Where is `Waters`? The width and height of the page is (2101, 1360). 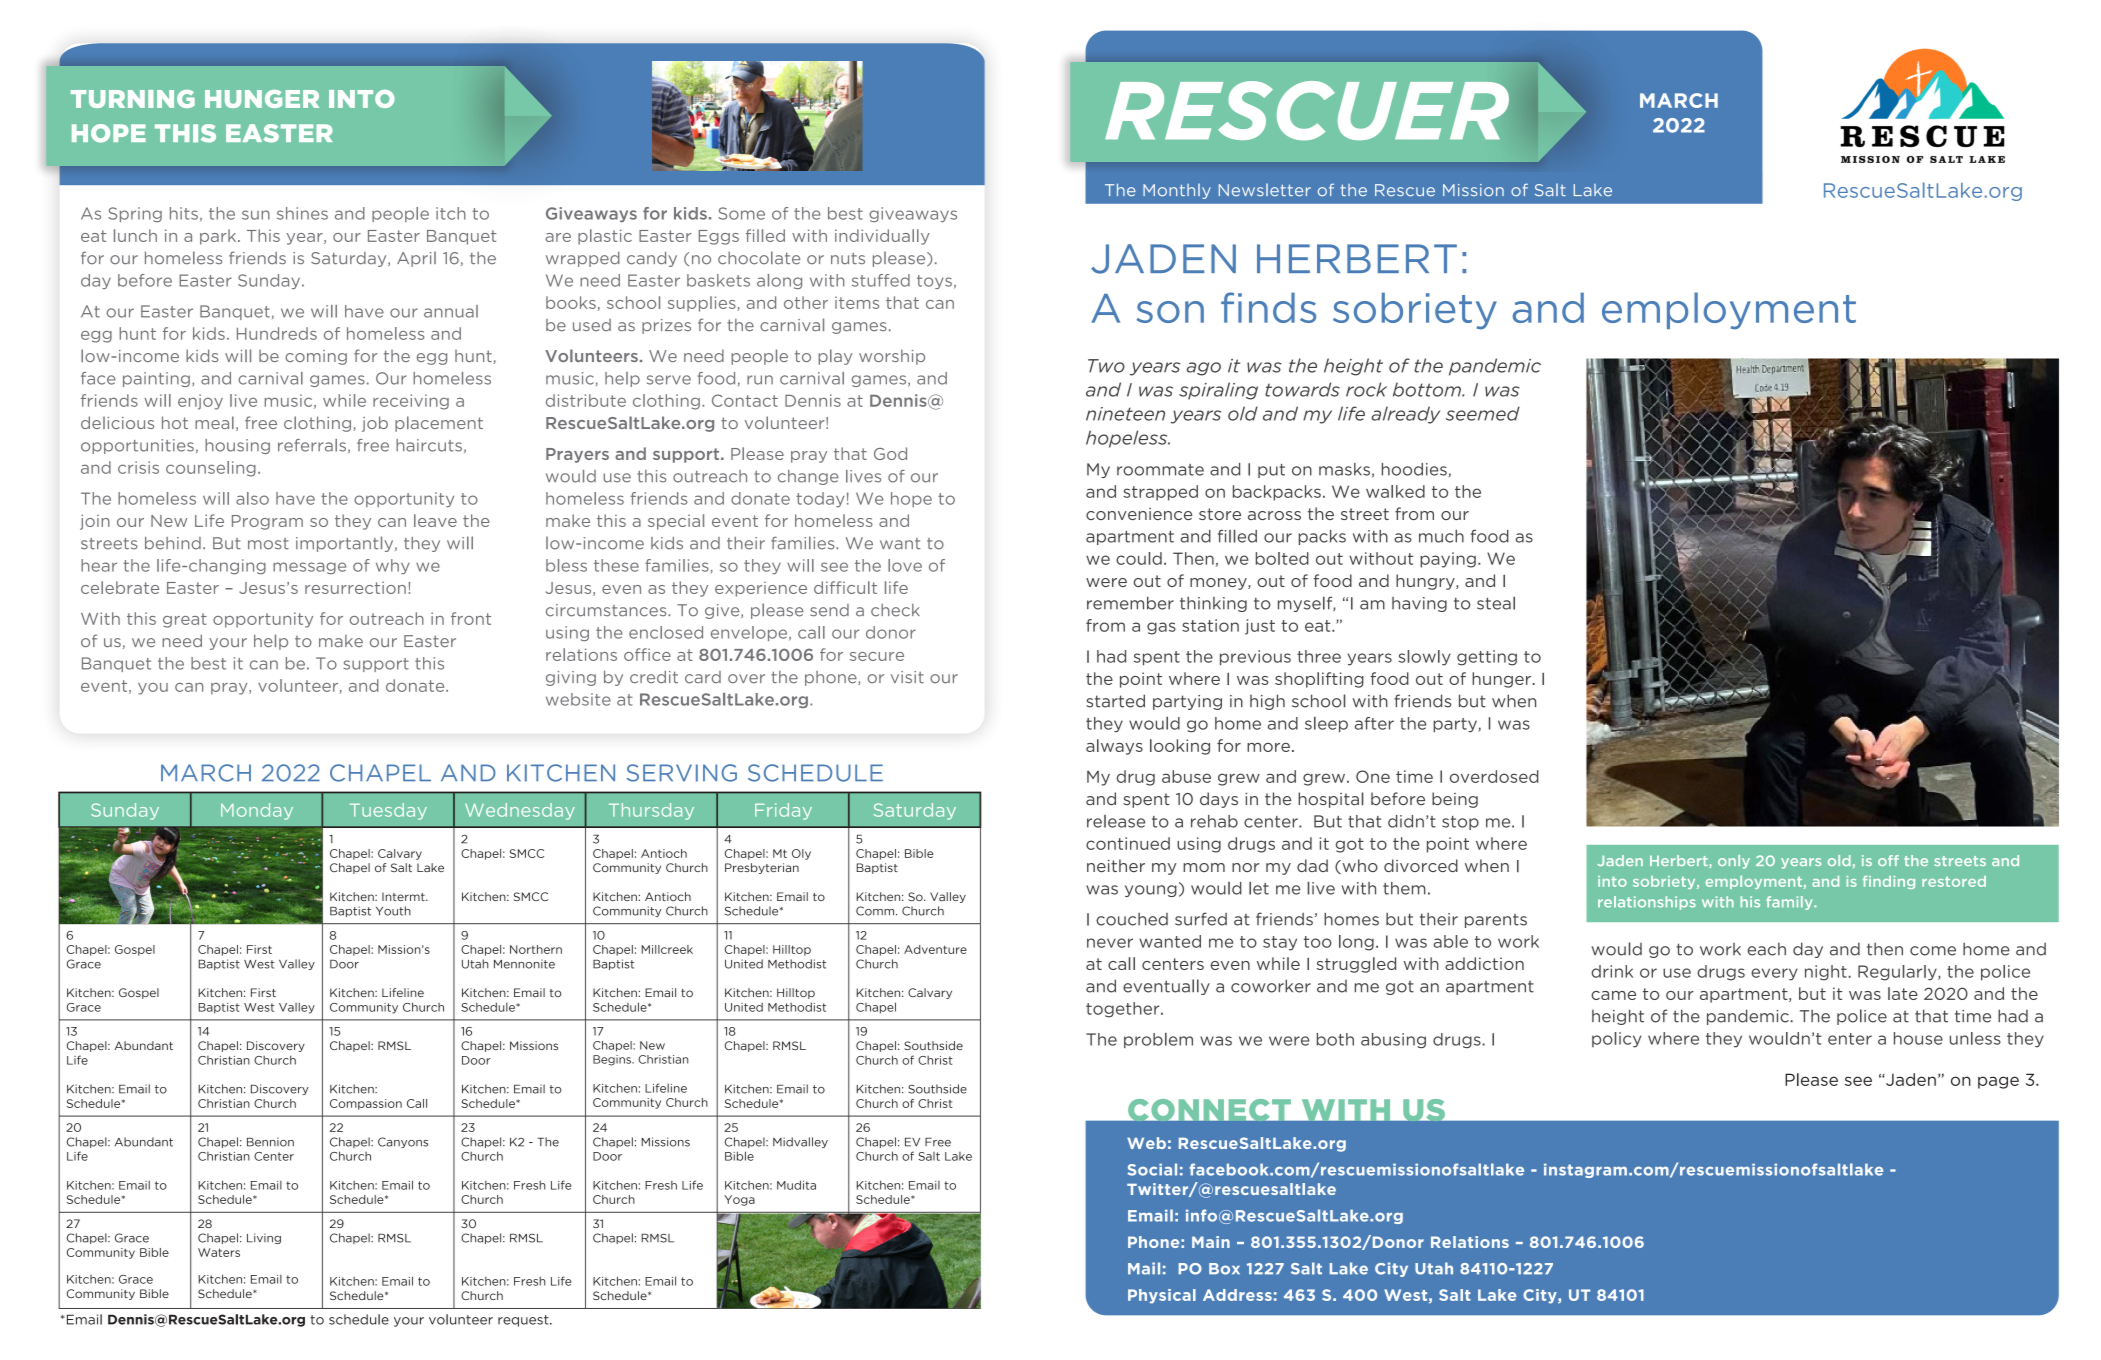
Waters is located at coordinates (219, 1252).
